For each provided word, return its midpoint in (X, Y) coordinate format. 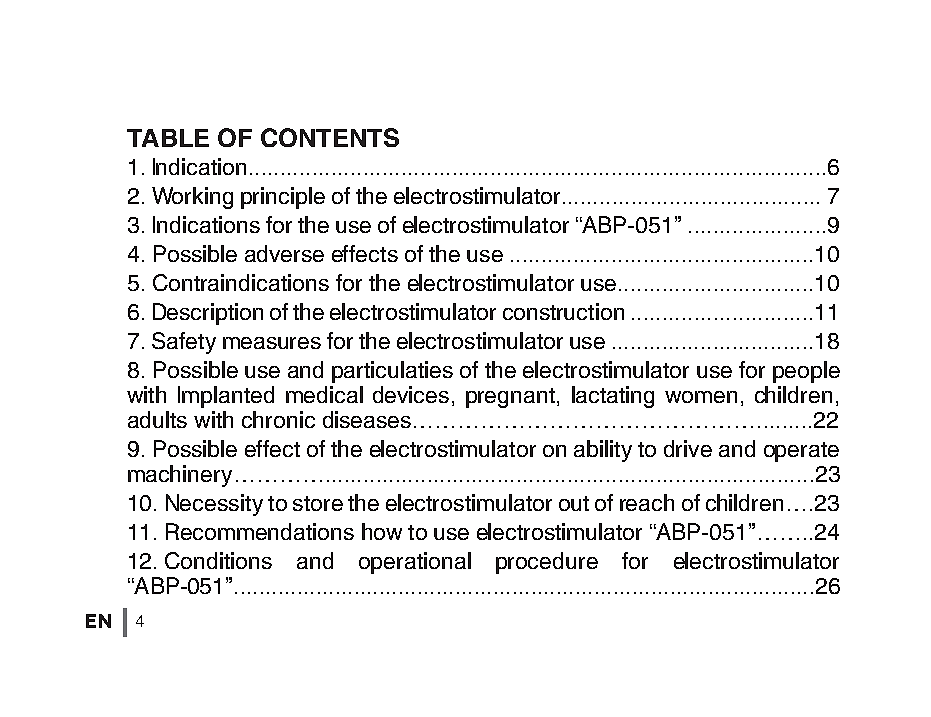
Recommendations (260, 531)
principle (283, 198)
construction (563, 311)
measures (272, 343)
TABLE (168, 138)
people (806, 372)
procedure (547, 563)
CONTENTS (330, 137)
